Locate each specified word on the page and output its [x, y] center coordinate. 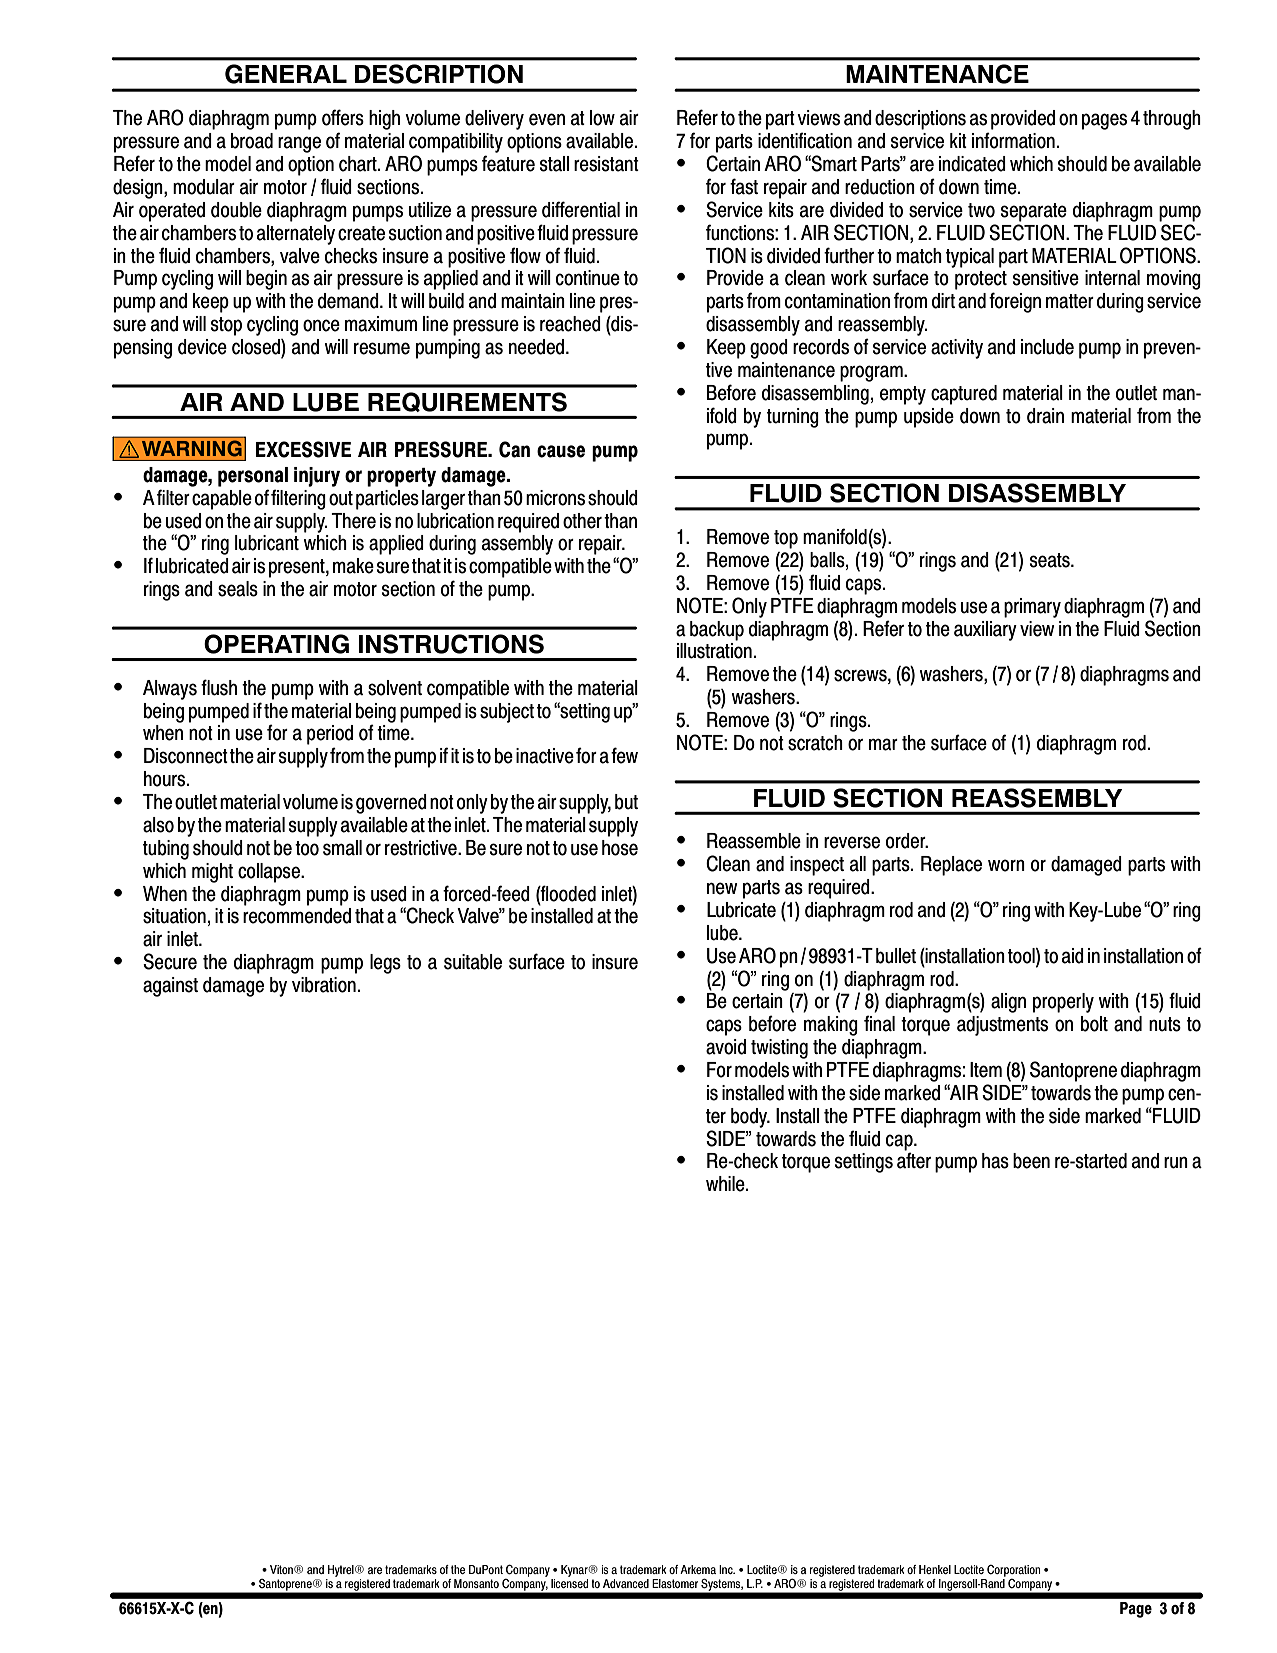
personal [253, 477]
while [726, 1184]
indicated [972, 164]
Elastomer [675, 1583]
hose [620, 848]
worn [1006, 865]
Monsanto [476, 1583]
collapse [270, 873]
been [1031, 1161]
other [582, 521]
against [170, 987]
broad [252, 141]
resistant [606, 164]
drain [1045, 416]
